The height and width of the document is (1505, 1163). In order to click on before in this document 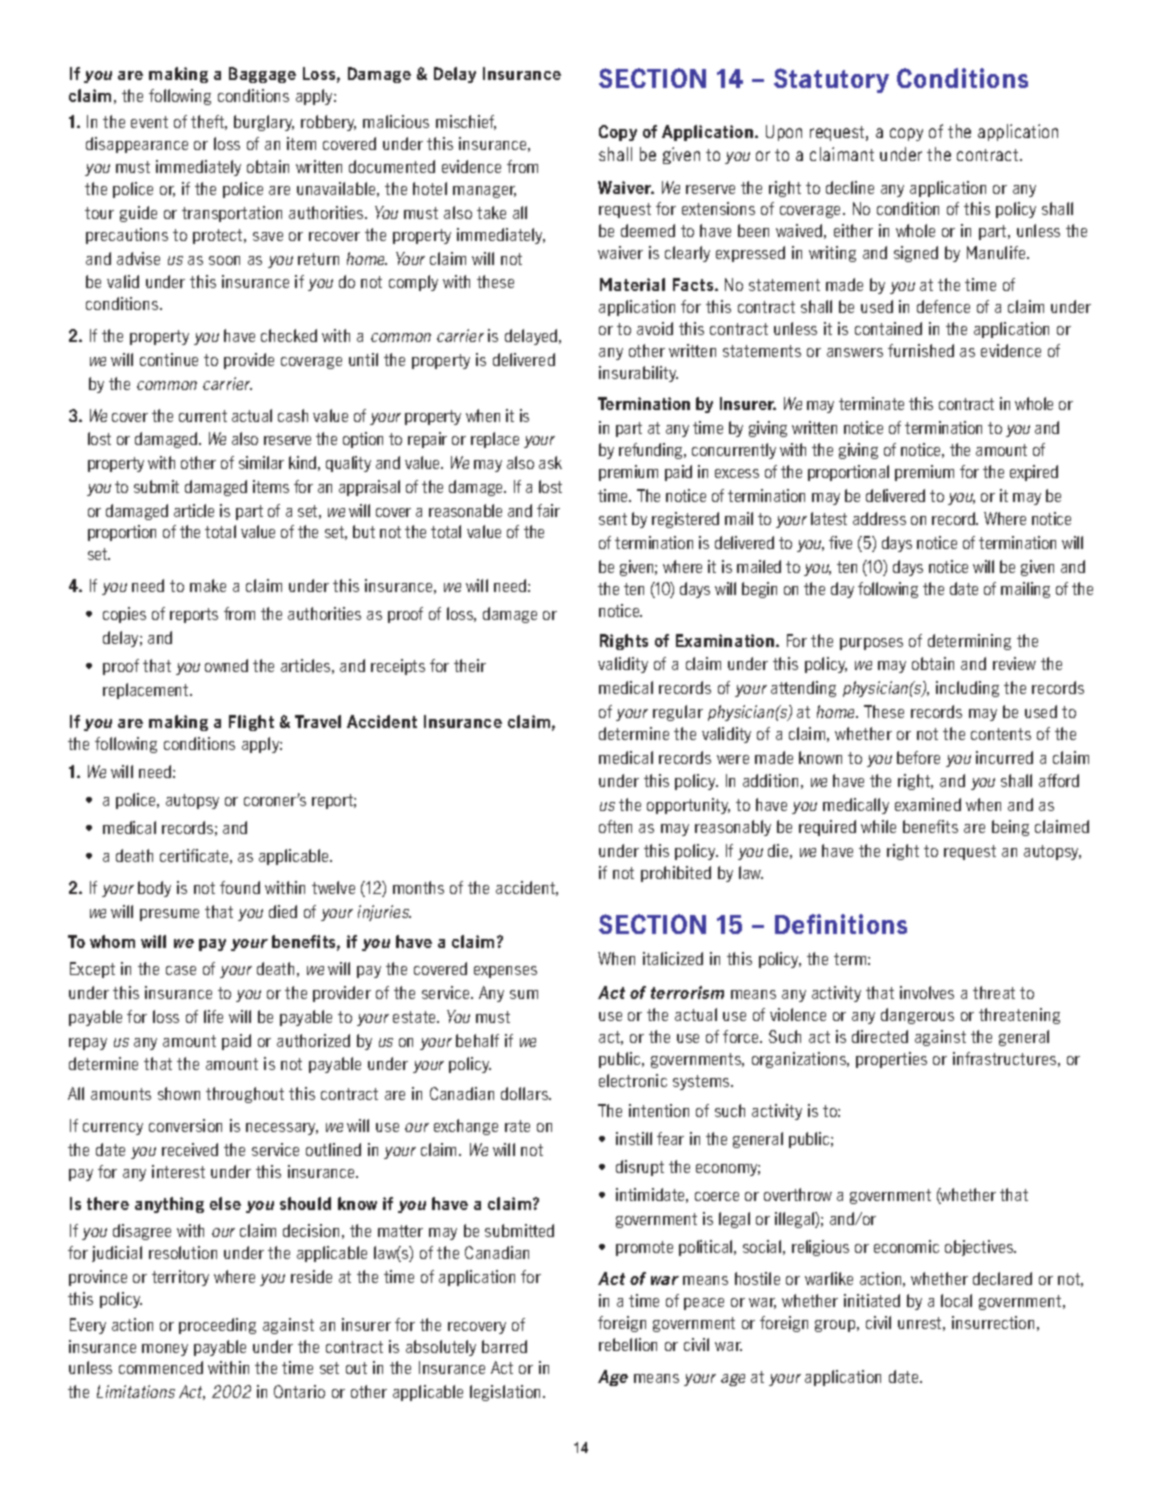, I will do `click(918, 757)`.
